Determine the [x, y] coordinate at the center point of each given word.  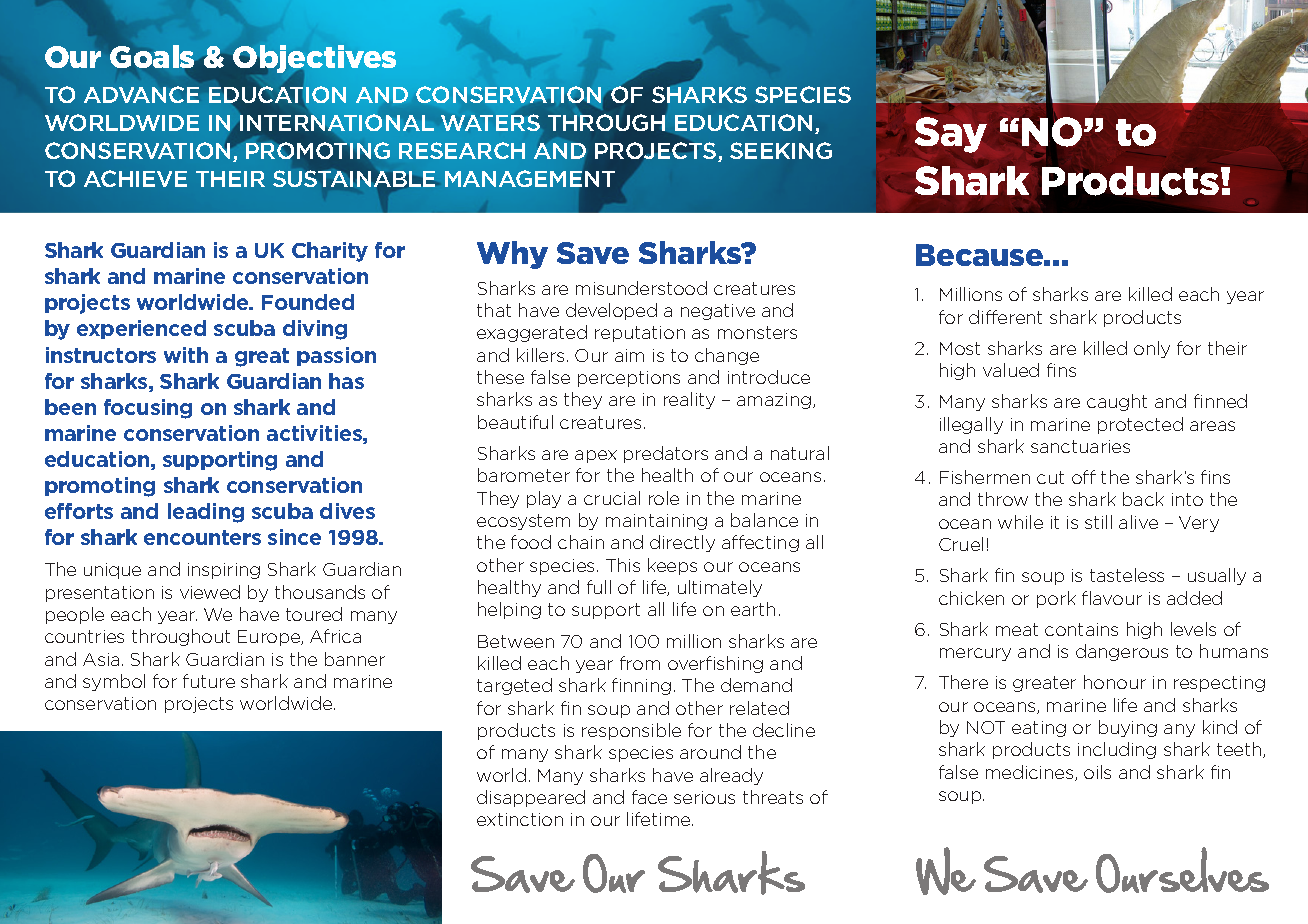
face [649, 797]
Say [951, 135]
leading [206, 513]
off [1084, 477]
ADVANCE [141, 94]
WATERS [490, 122]
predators [666, 454]
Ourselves [1182, 870]
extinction [520, 819]
